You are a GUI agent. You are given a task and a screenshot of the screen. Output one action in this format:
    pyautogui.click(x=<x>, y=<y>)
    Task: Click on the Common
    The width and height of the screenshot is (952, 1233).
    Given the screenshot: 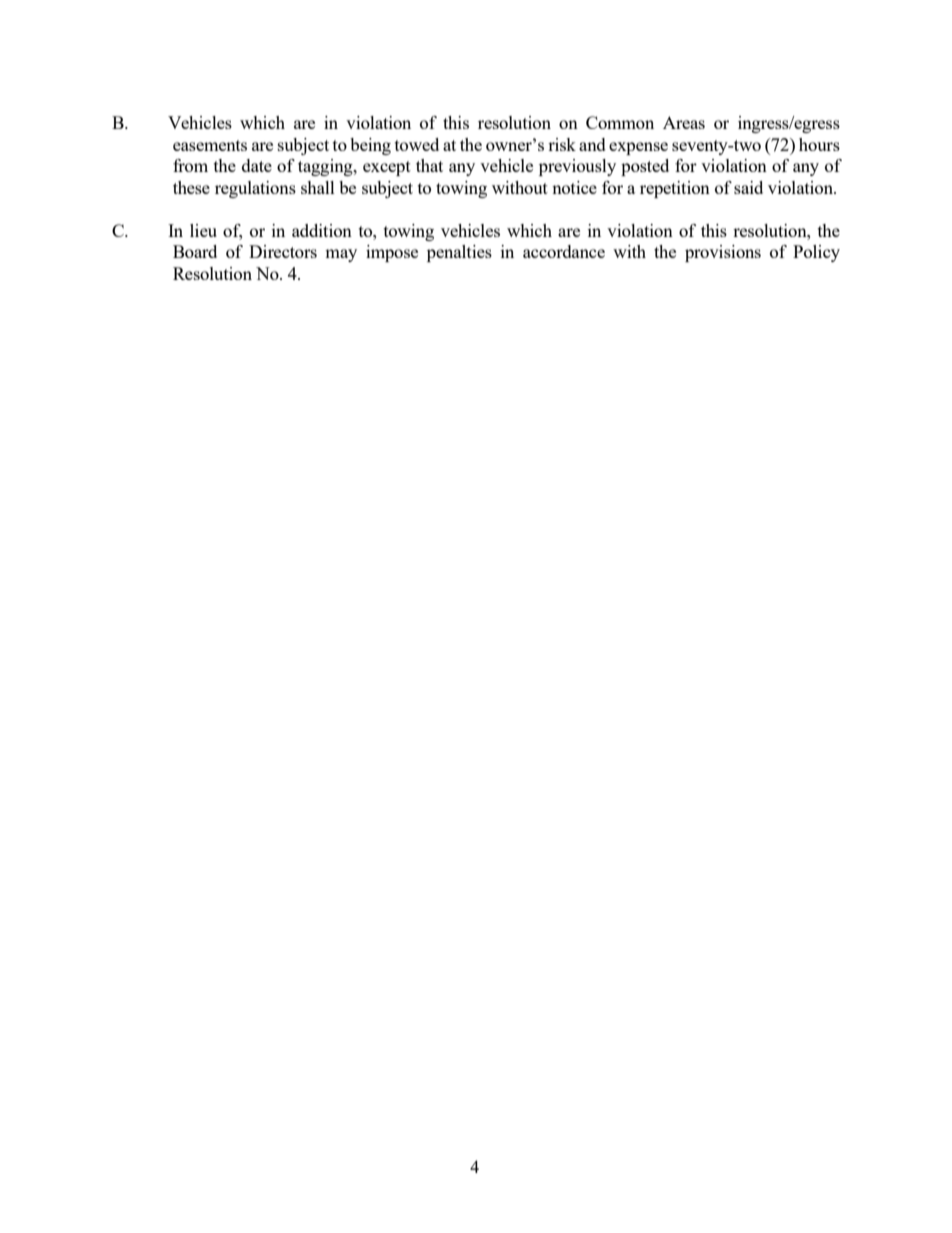 What is the action you would take?
    pyautogui.click(x=620, y=122)
